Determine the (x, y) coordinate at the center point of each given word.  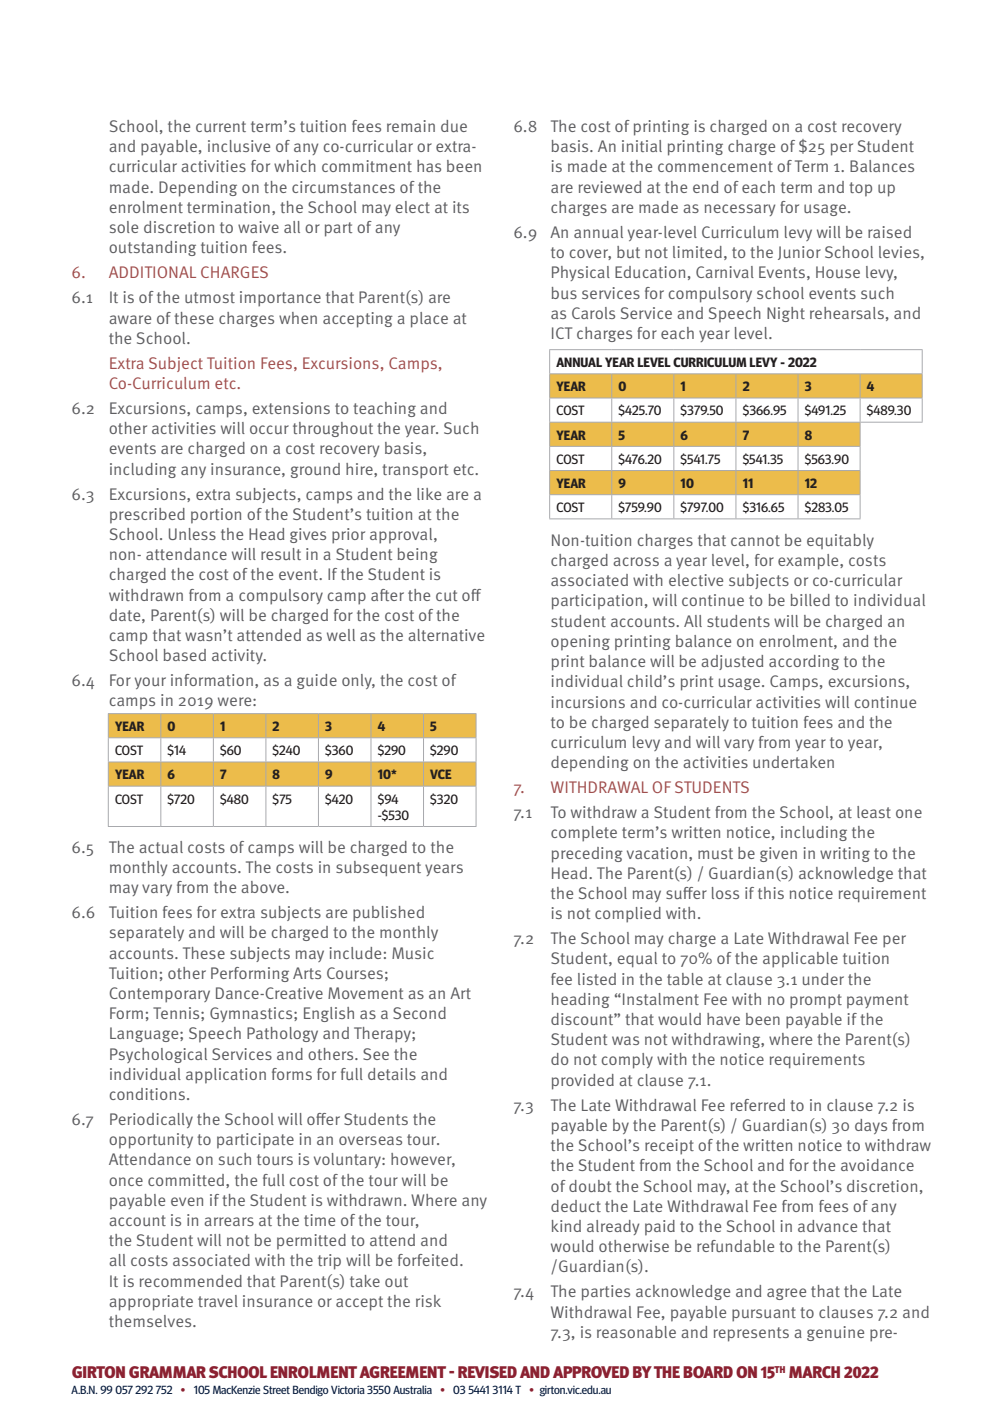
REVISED (487, 1372)
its (461, 207)
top (860, 189)
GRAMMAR (167, 1372)
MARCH (814, 1372)
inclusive (239, 146)
